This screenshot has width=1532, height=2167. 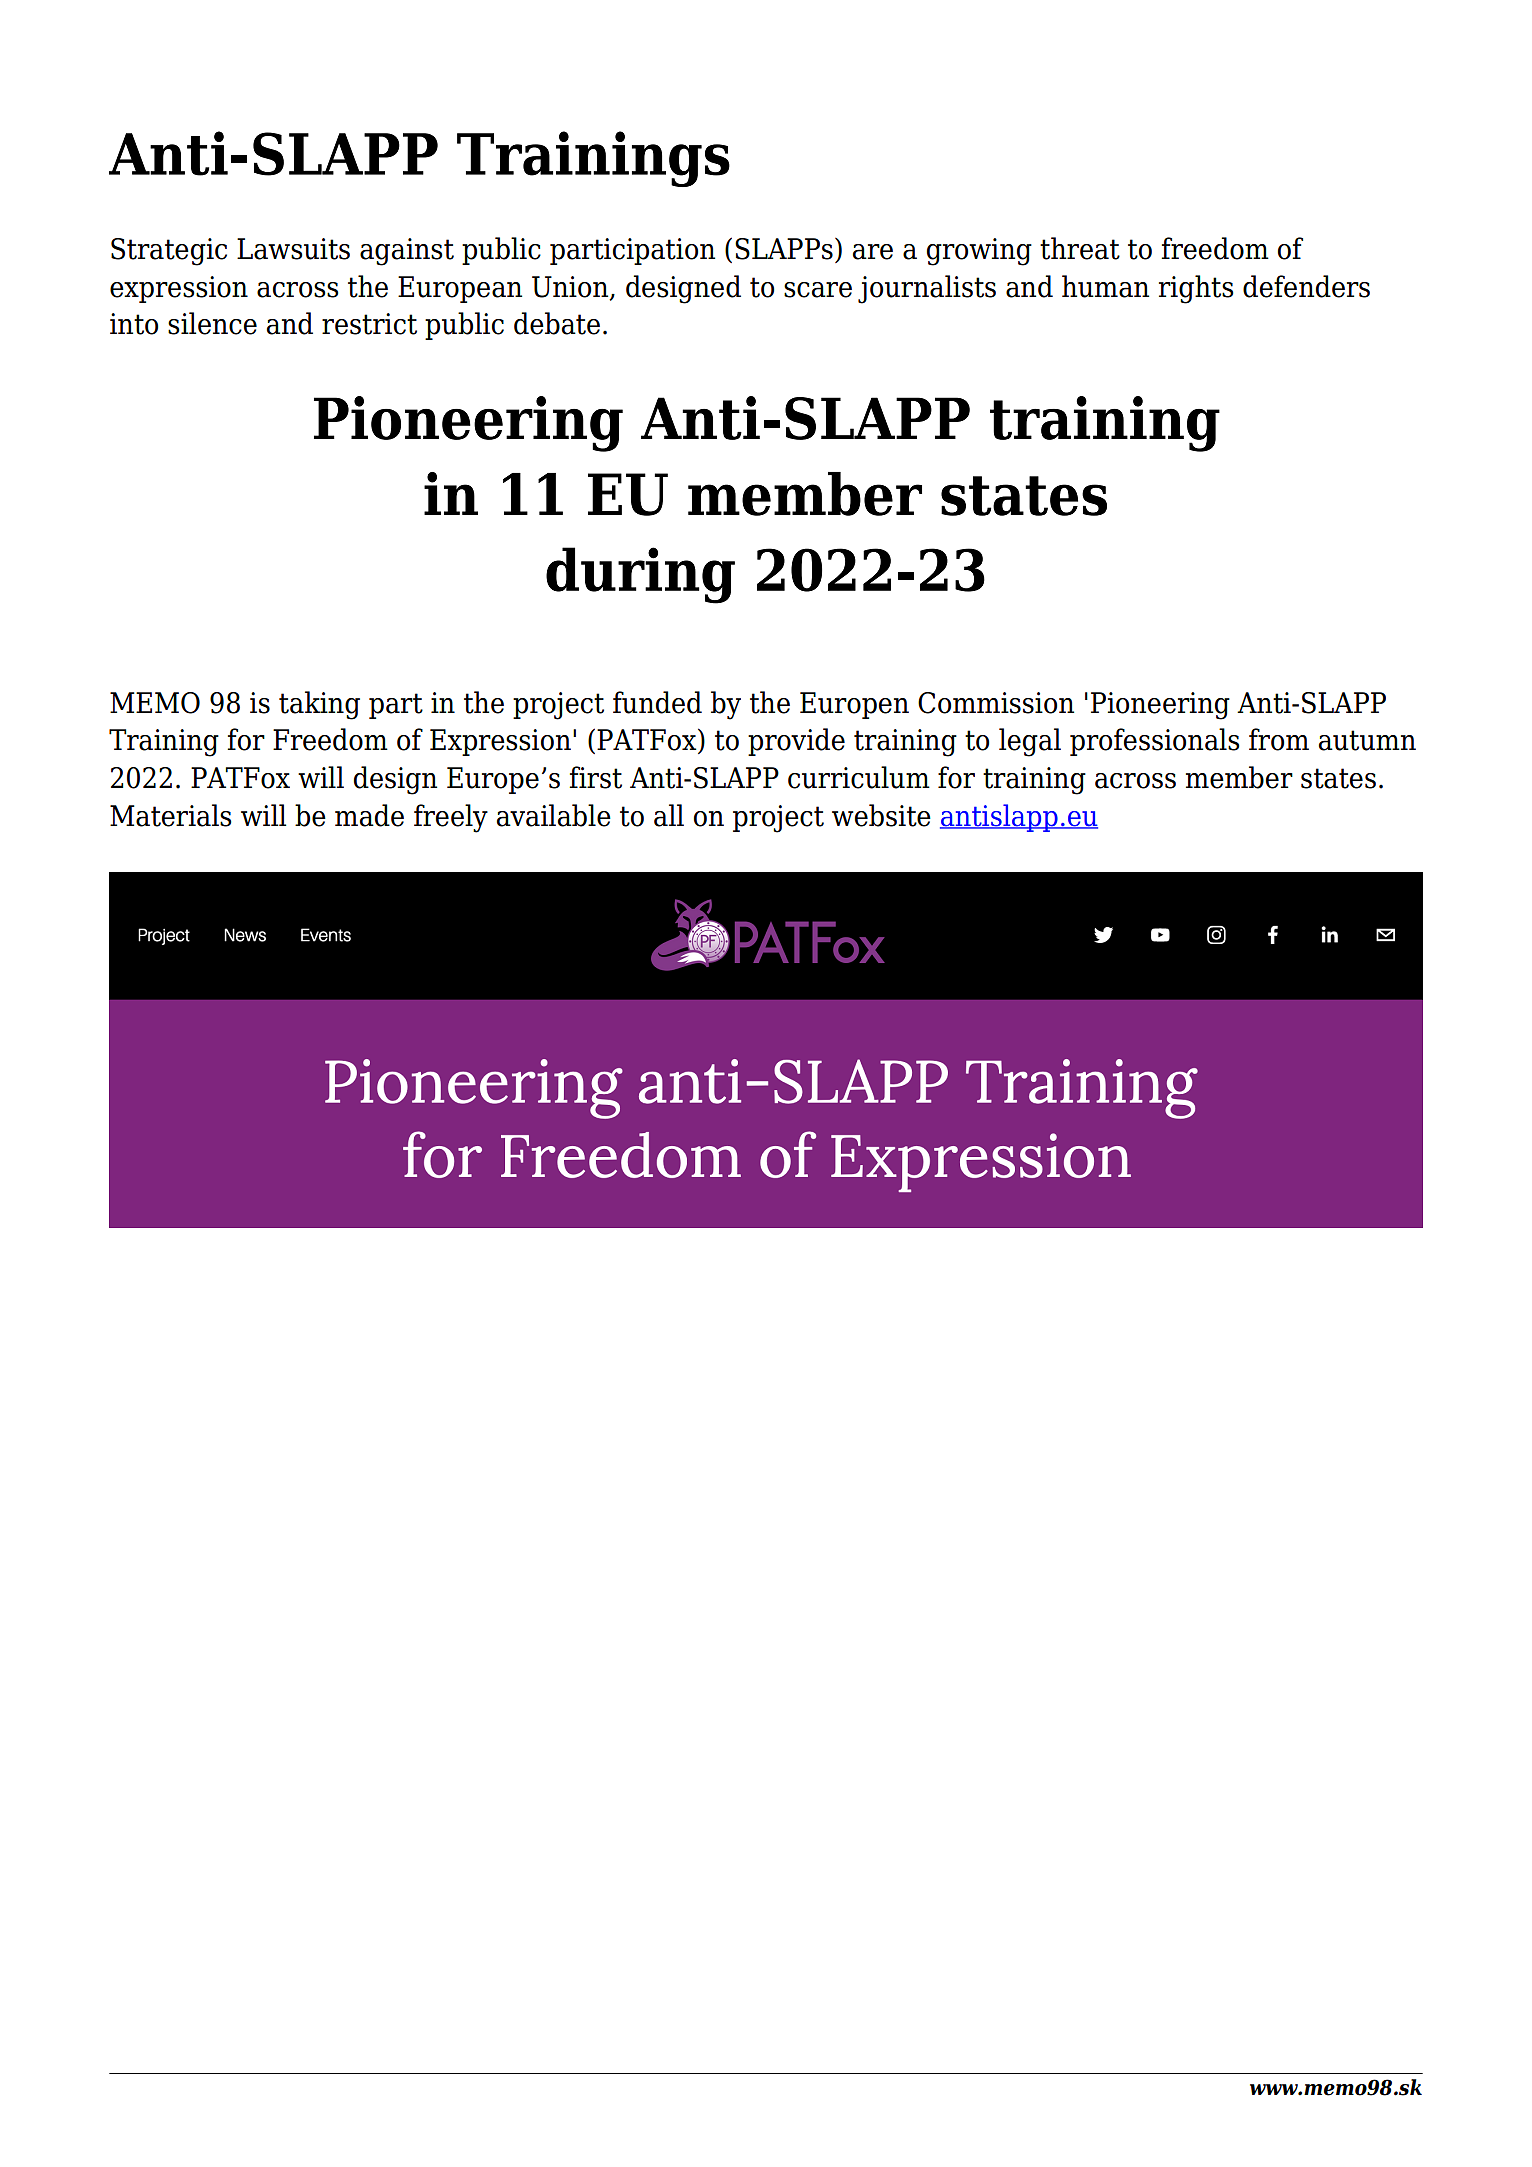 What do you see at coordinates (293, 249) in the screenshot?
I see `Lawsuits` at bounding box center [293, 249].
